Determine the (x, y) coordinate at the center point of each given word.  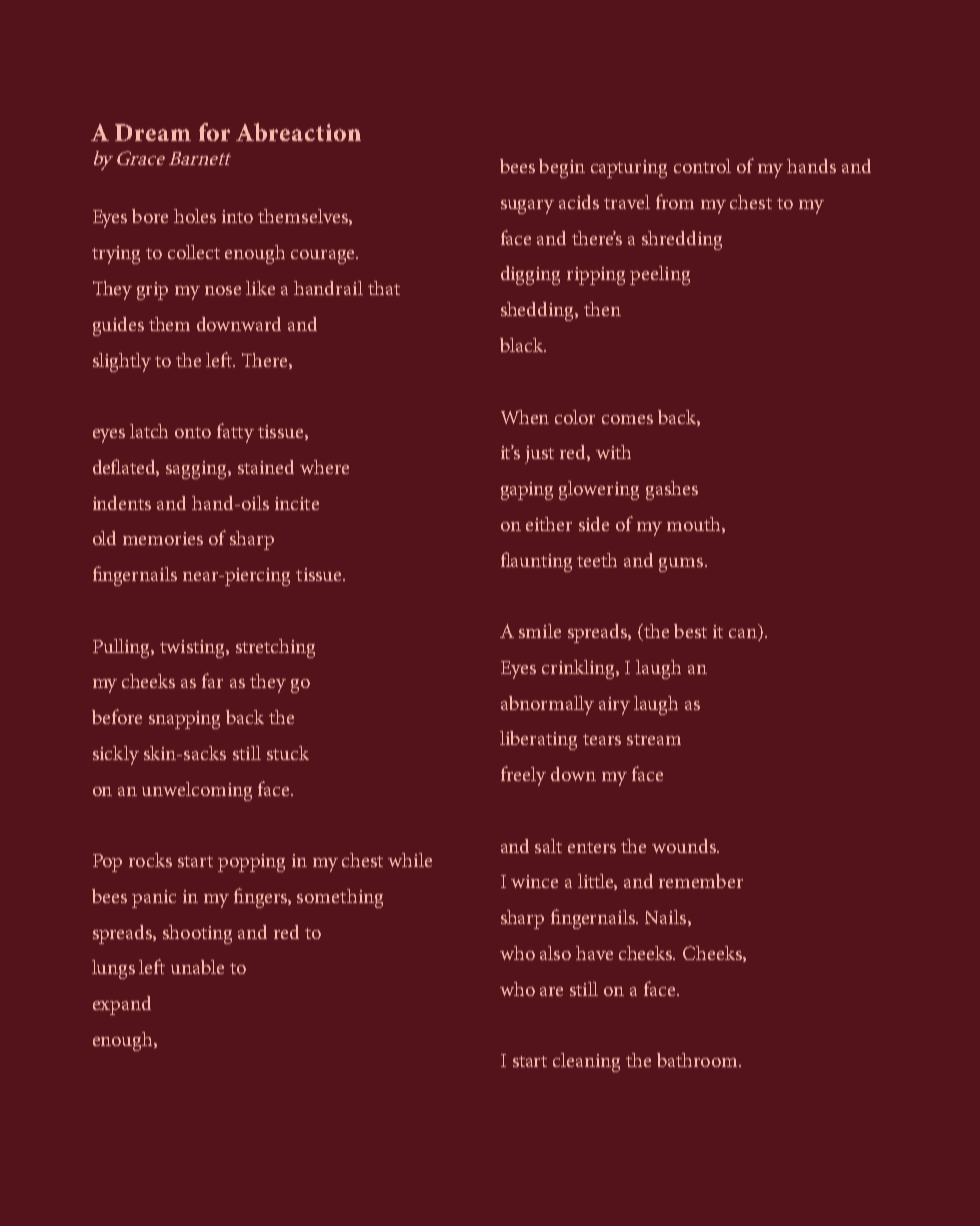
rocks (150, 860)
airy (614, 706)
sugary (527, 207)
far (212, 680)
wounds (685, 846)
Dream (153, 132)
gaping (527, 491)
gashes (672, 490)
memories (163, 538)
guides (118, 326)
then (602, 309)
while (410, 860)
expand (122, 1005)
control (702, 166)
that (384, 288)
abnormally (547, 705)
